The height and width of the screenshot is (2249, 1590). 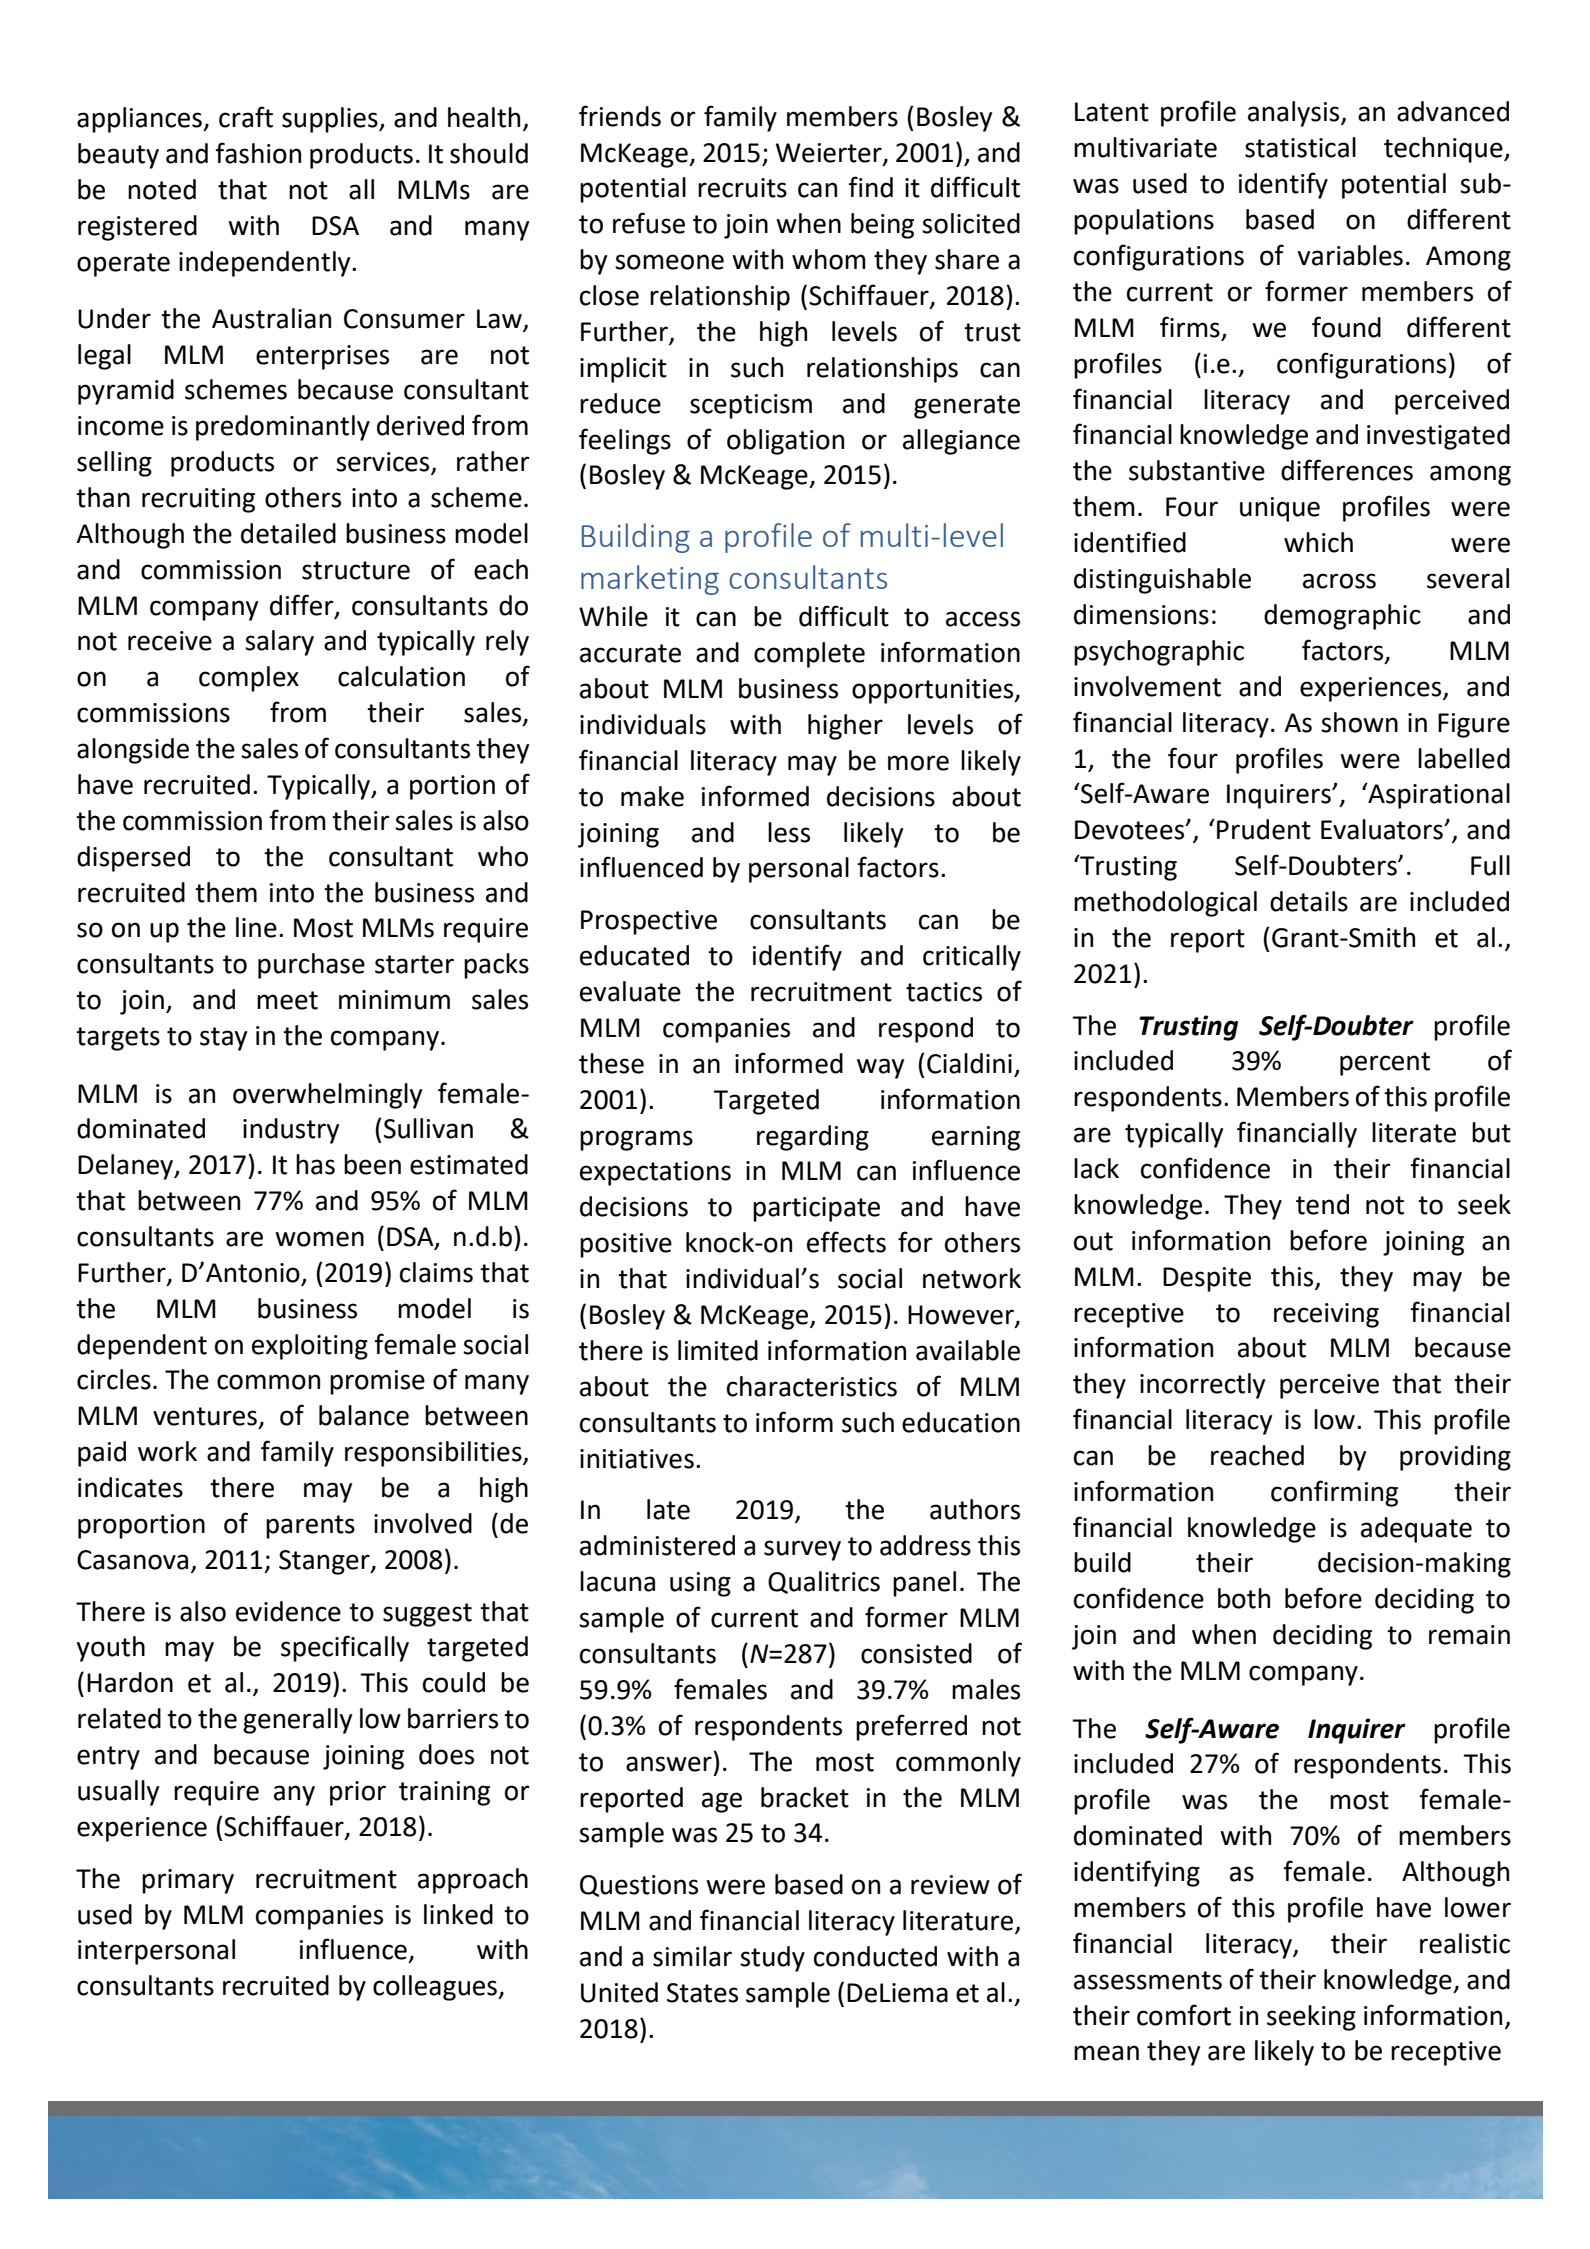 What do you see at coordinates (1326, 1315) in the screenshot?
I see `receiving` at bounding box center [1326, 1315].
